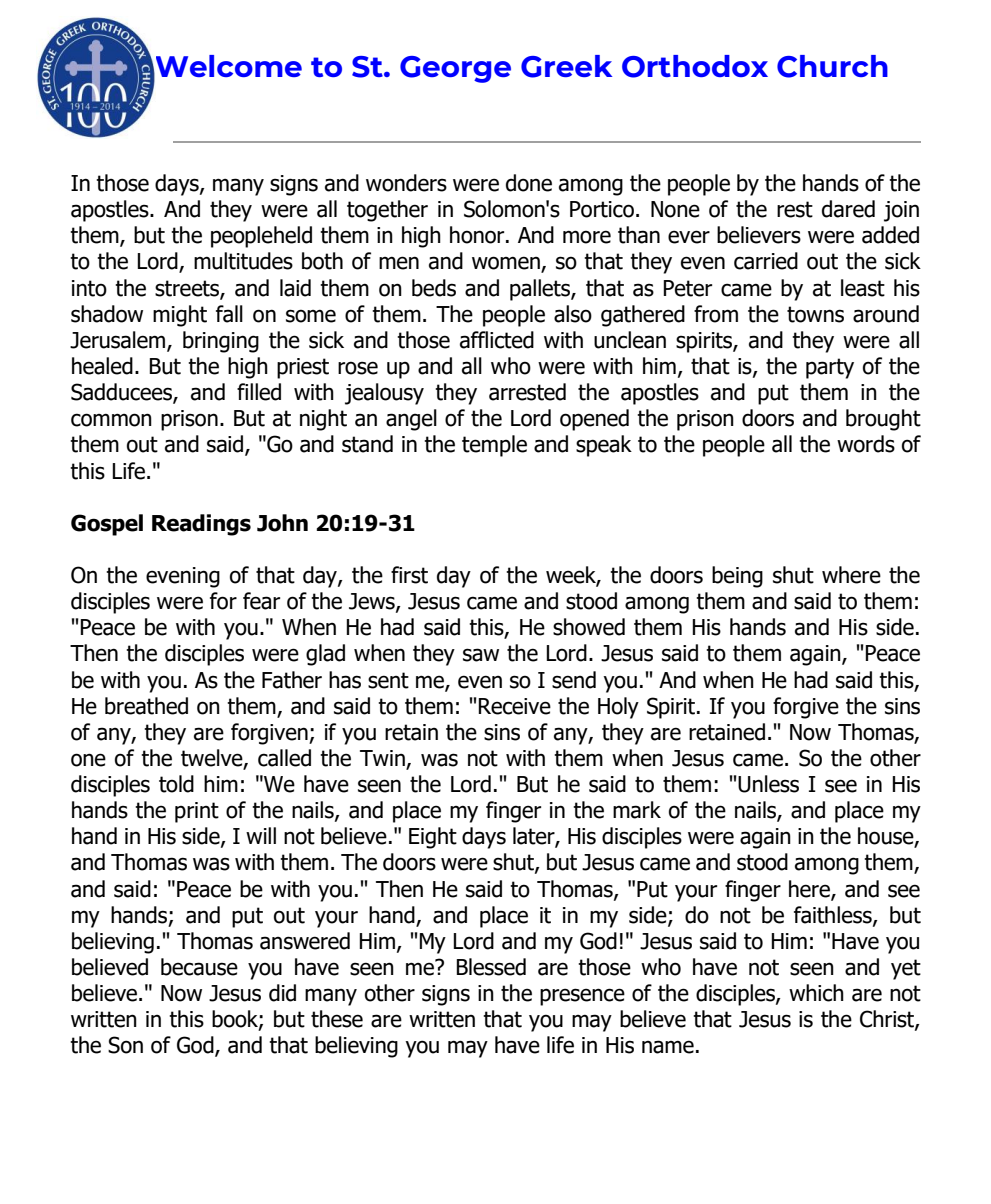 Image resolution: width=991 pixels, height=1204 pixels. What do you see at coordinates (737, 577) in the page?
I see `being` at bounding box center [737, 577].
